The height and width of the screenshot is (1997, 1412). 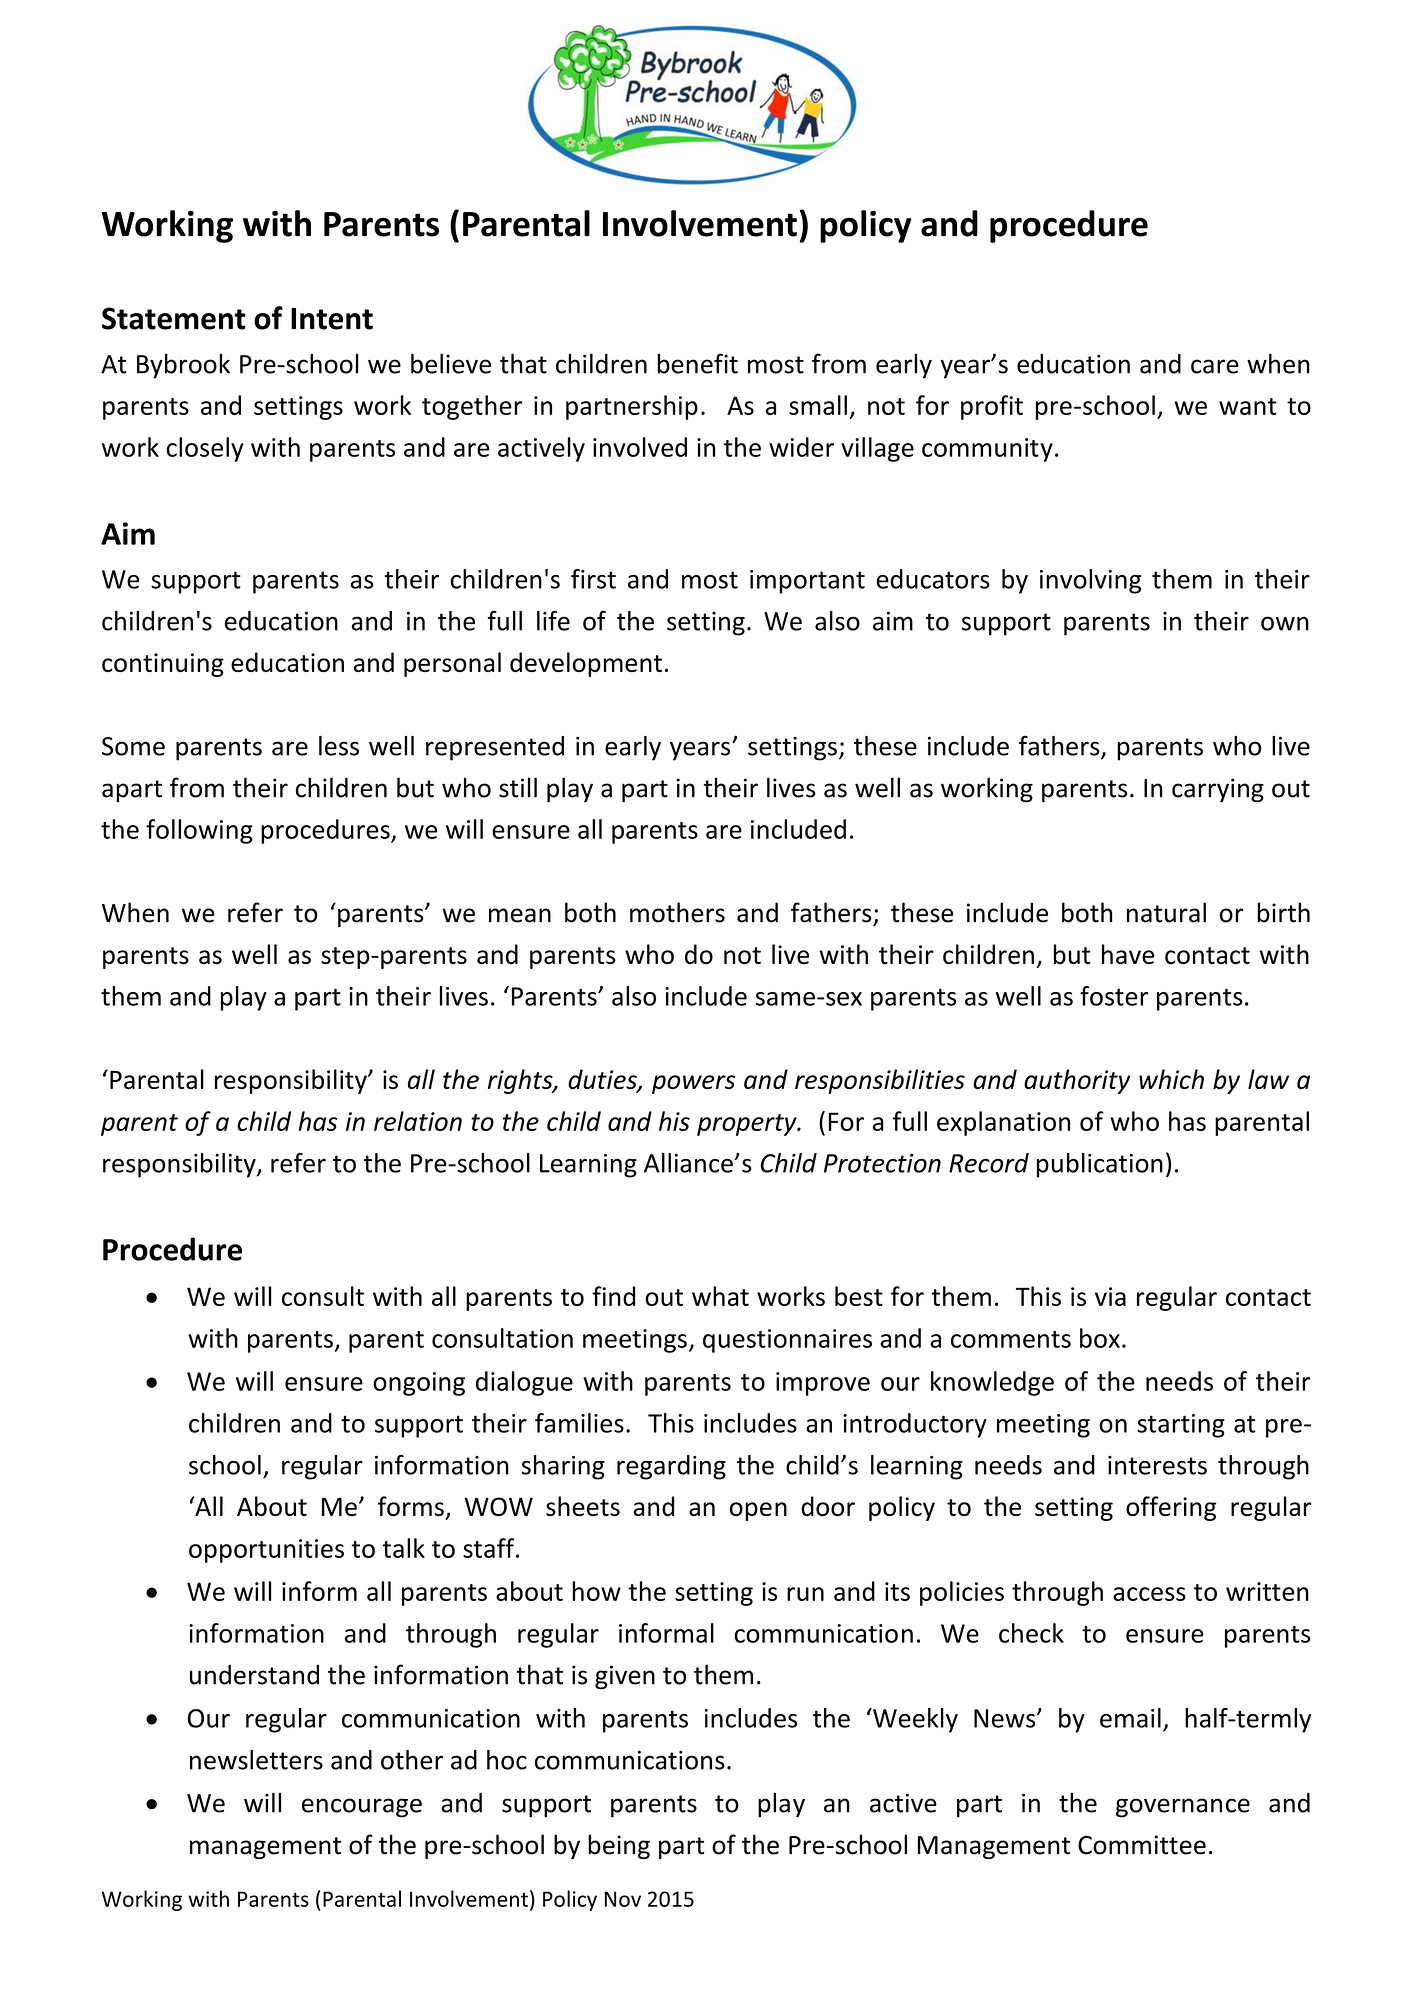 What do you see at coordinates (1215, 366) in the screenshot?
I see `care` at bounding box center [1215, 366].
